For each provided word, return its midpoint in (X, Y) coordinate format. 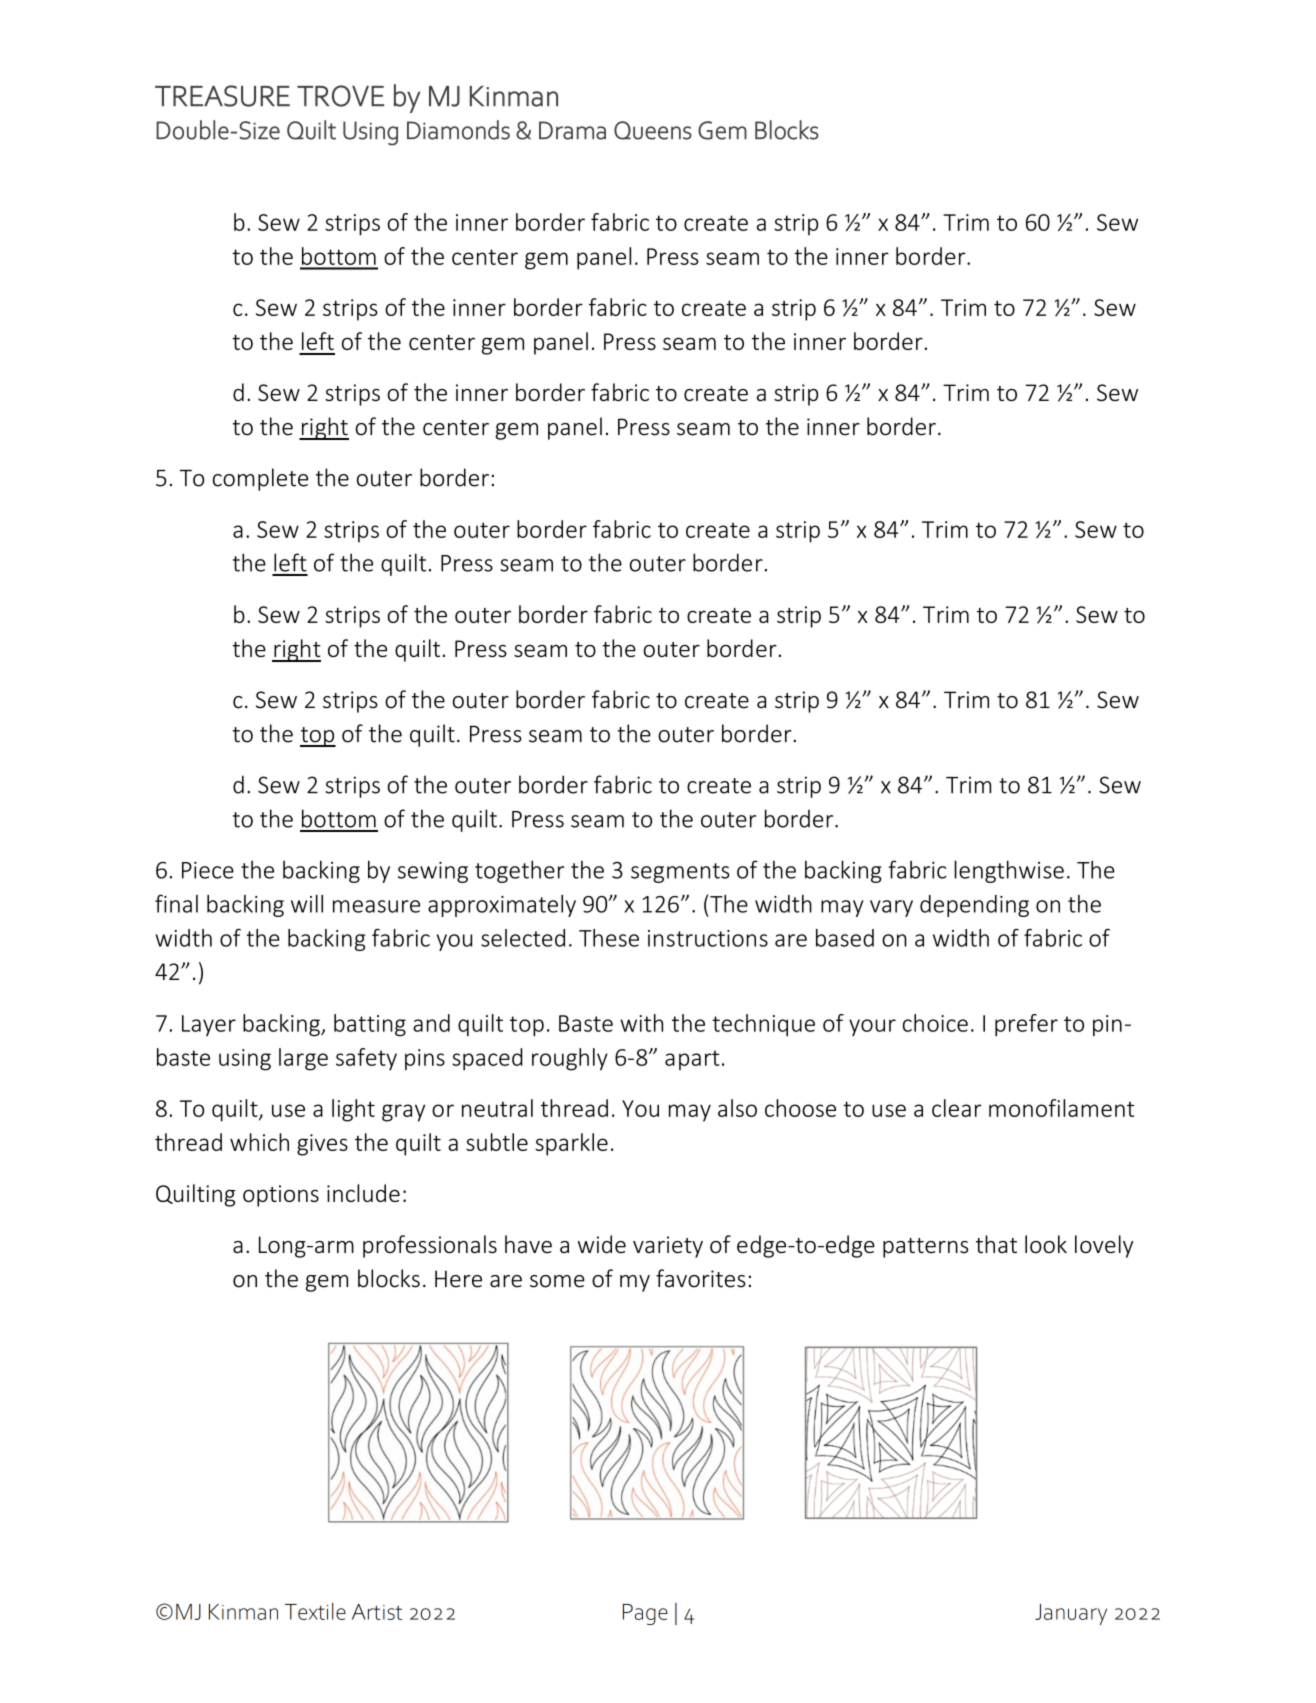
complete (260, 479)
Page (645, 1614)
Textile (315, 1611)
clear (957, 1108)
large (303, 1059)
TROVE (340, 96)
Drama (572, 130)
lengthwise (1009, 871)
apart (692, 1060)
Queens (653, 130)
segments (680, 873)
